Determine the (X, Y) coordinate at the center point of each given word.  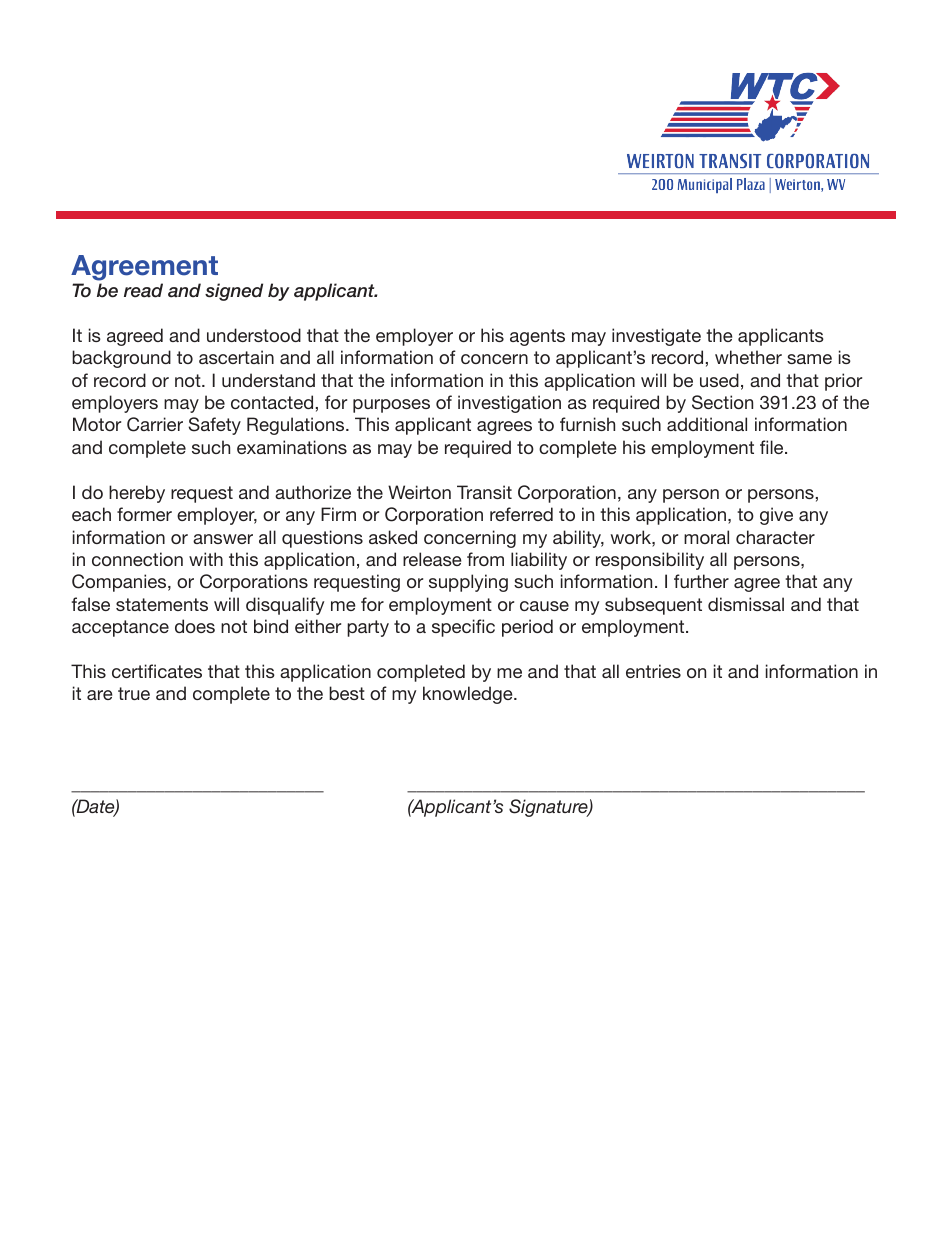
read (143, 290)
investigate (656, 337)
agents (537, 337)
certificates (157, 671)
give (776, 516)
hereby (137, 494)
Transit (484, 492)
